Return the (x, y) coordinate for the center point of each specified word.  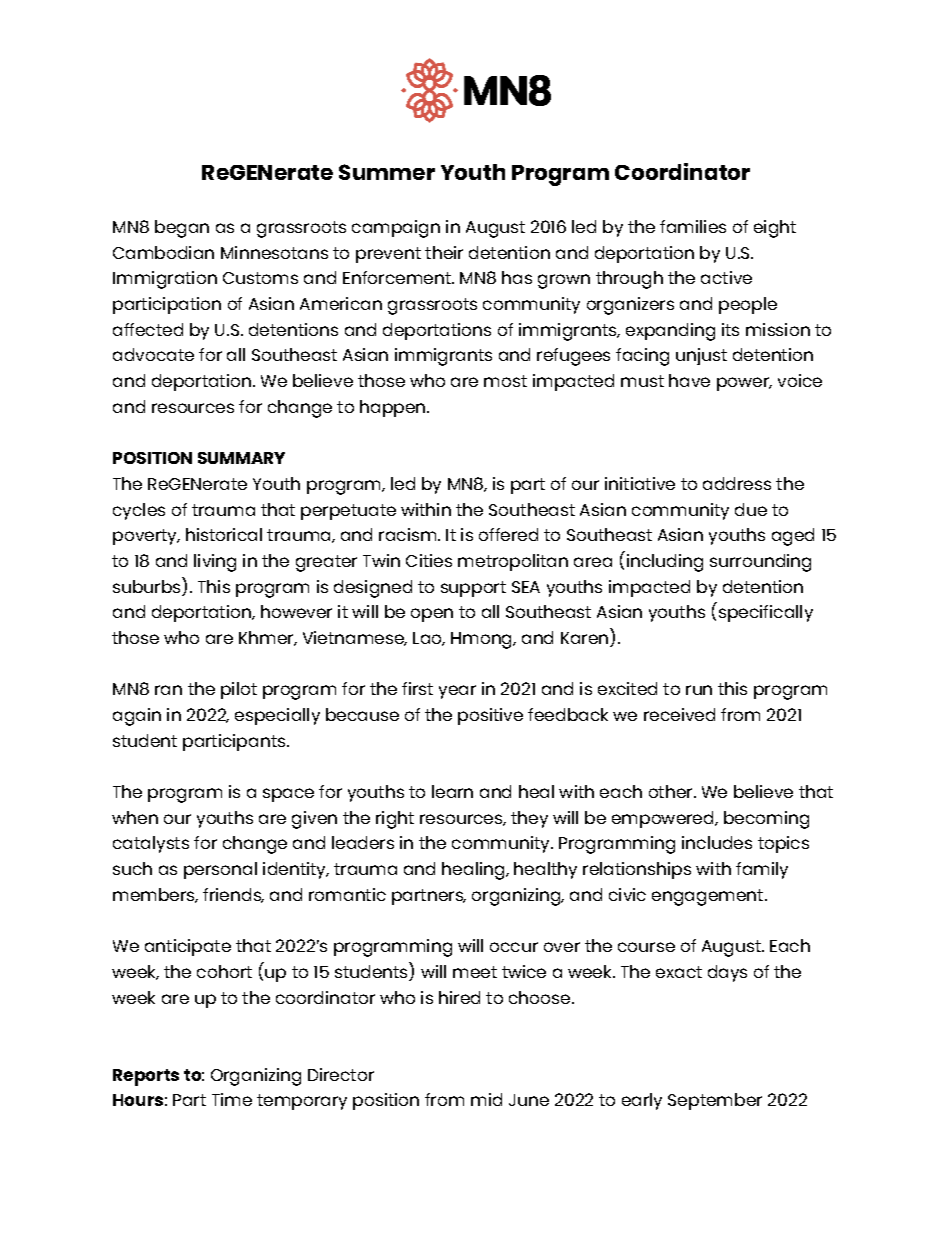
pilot (239, 690)
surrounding (760, 563)
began (182, 229)
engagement (707, 897)
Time (232, 1099)
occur (514, 947)
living (215, 563)
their (444, 252)
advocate (153, 354)
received (679, 714)
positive (490, 716)
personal (220, 870)
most (505, 381)
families (693, 226)
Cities (429, 560)
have (689, 380)
